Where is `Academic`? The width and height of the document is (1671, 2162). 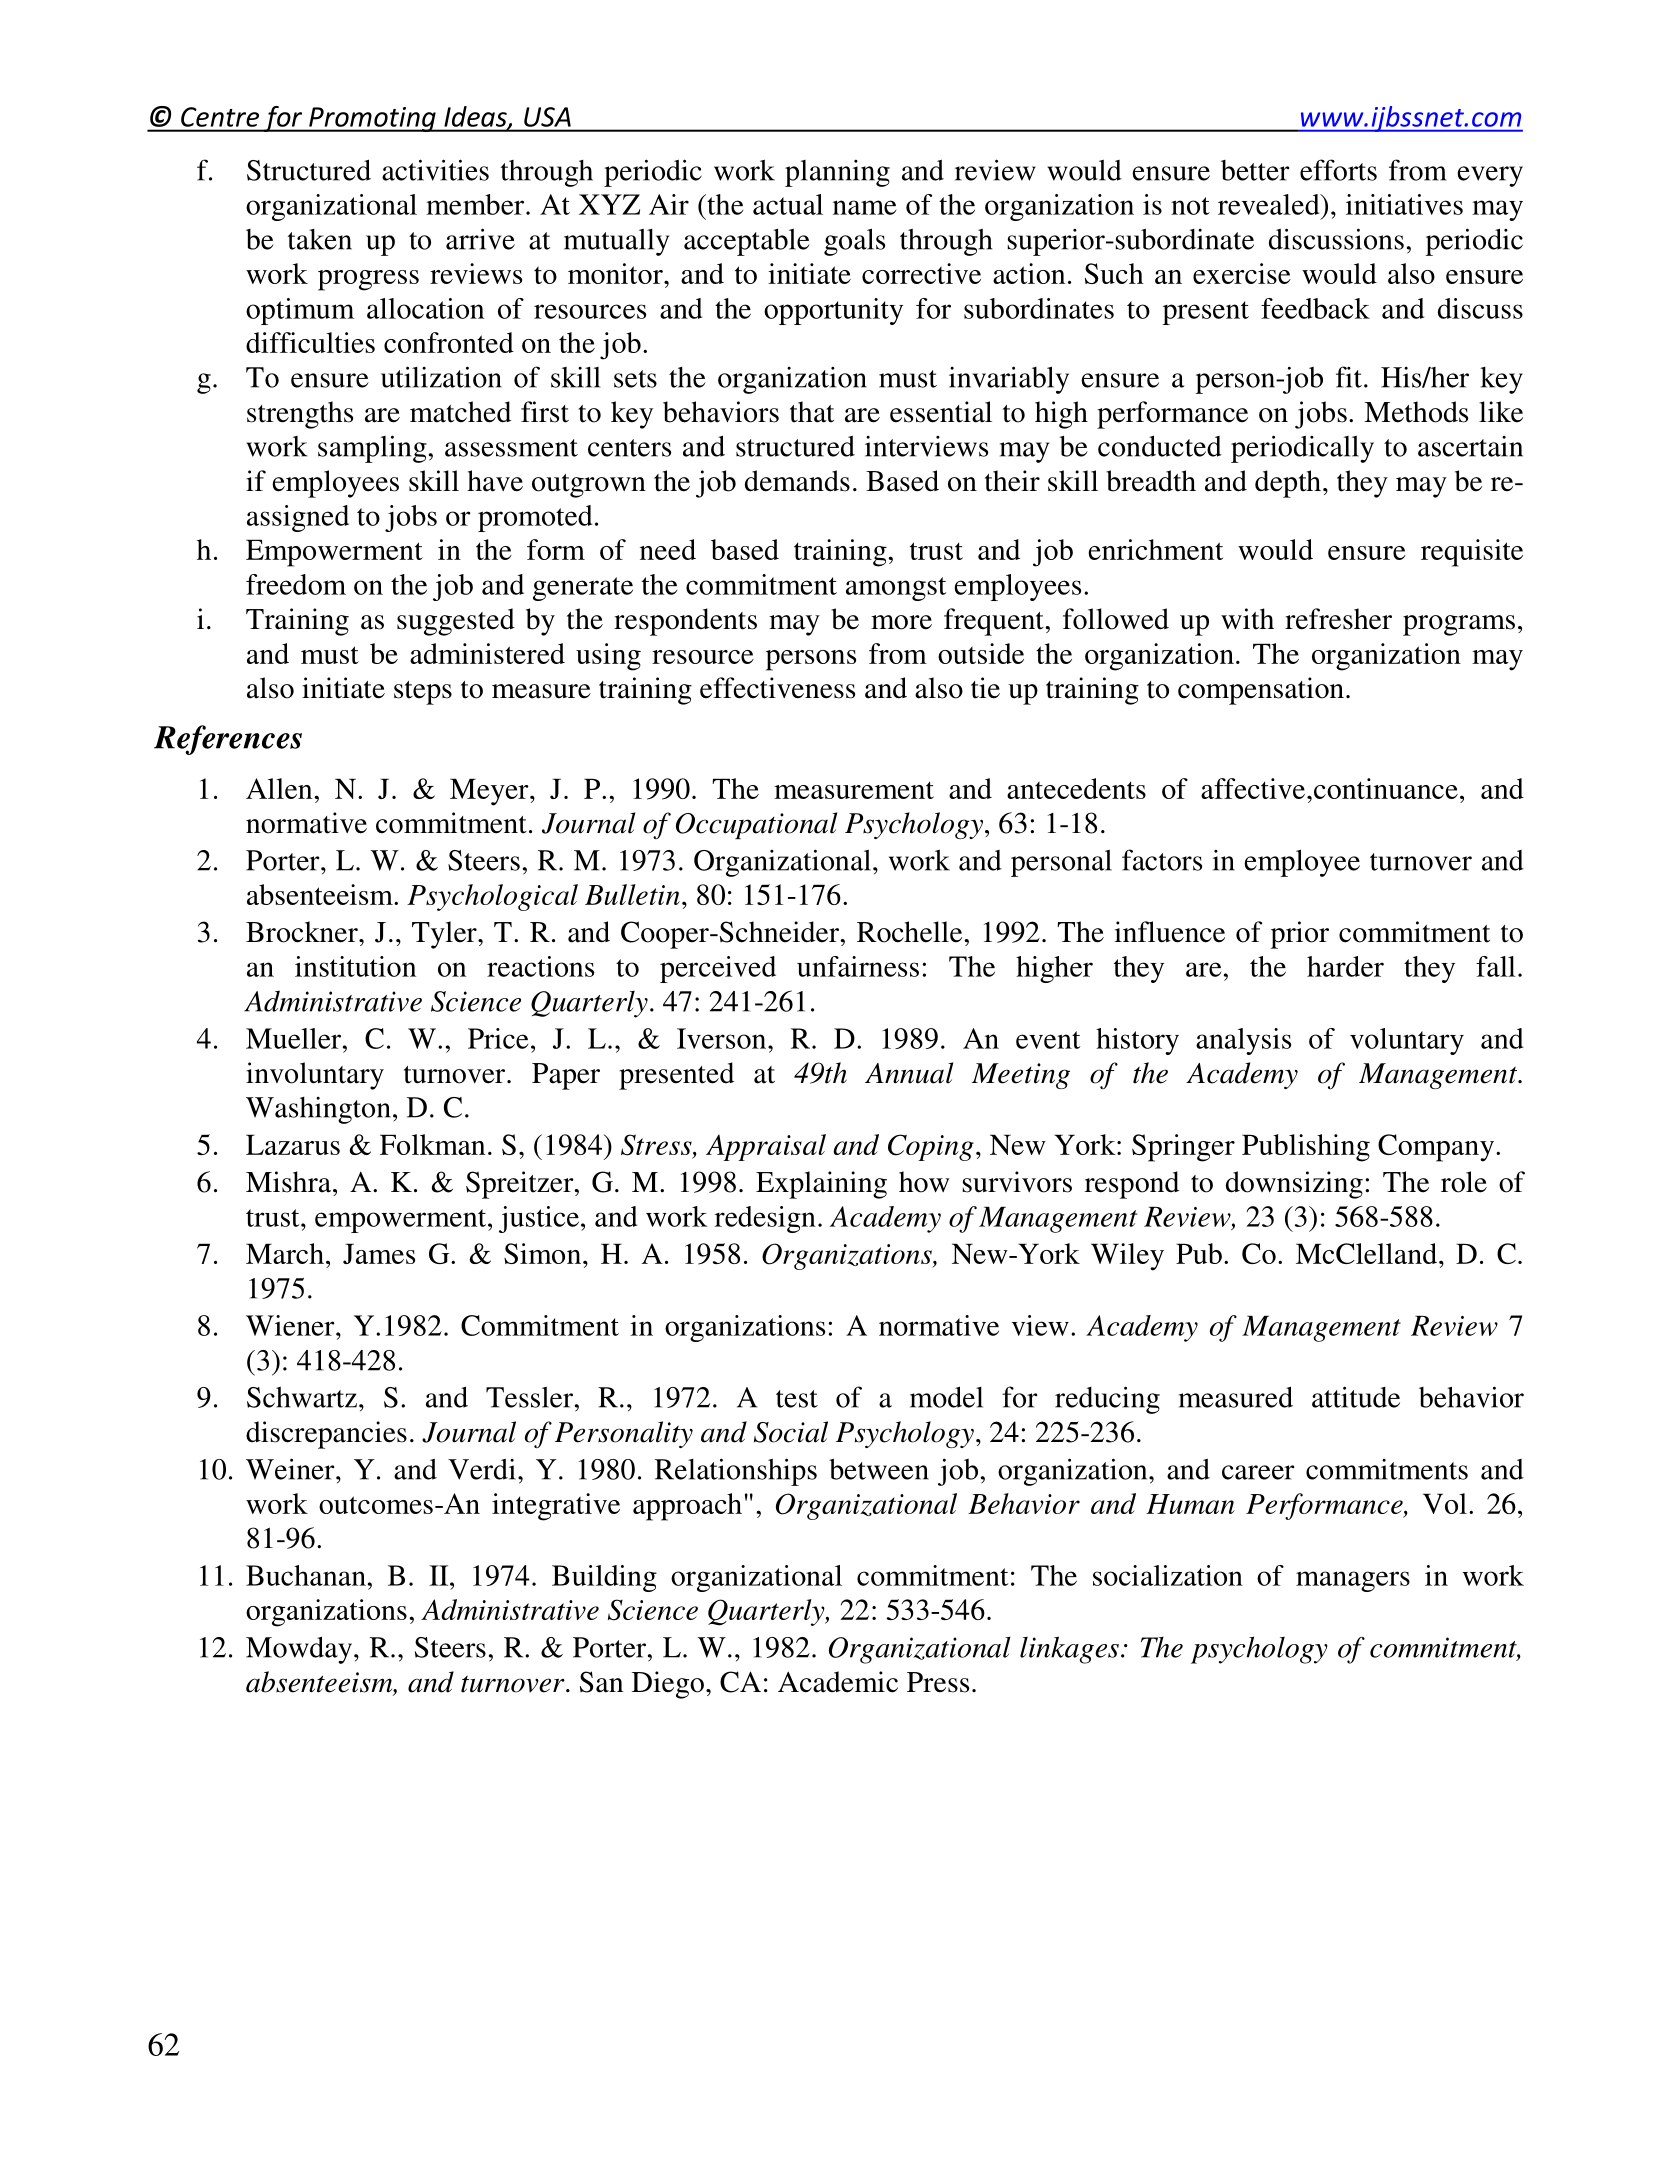 Academic is located at coordinates (838, 1682).
